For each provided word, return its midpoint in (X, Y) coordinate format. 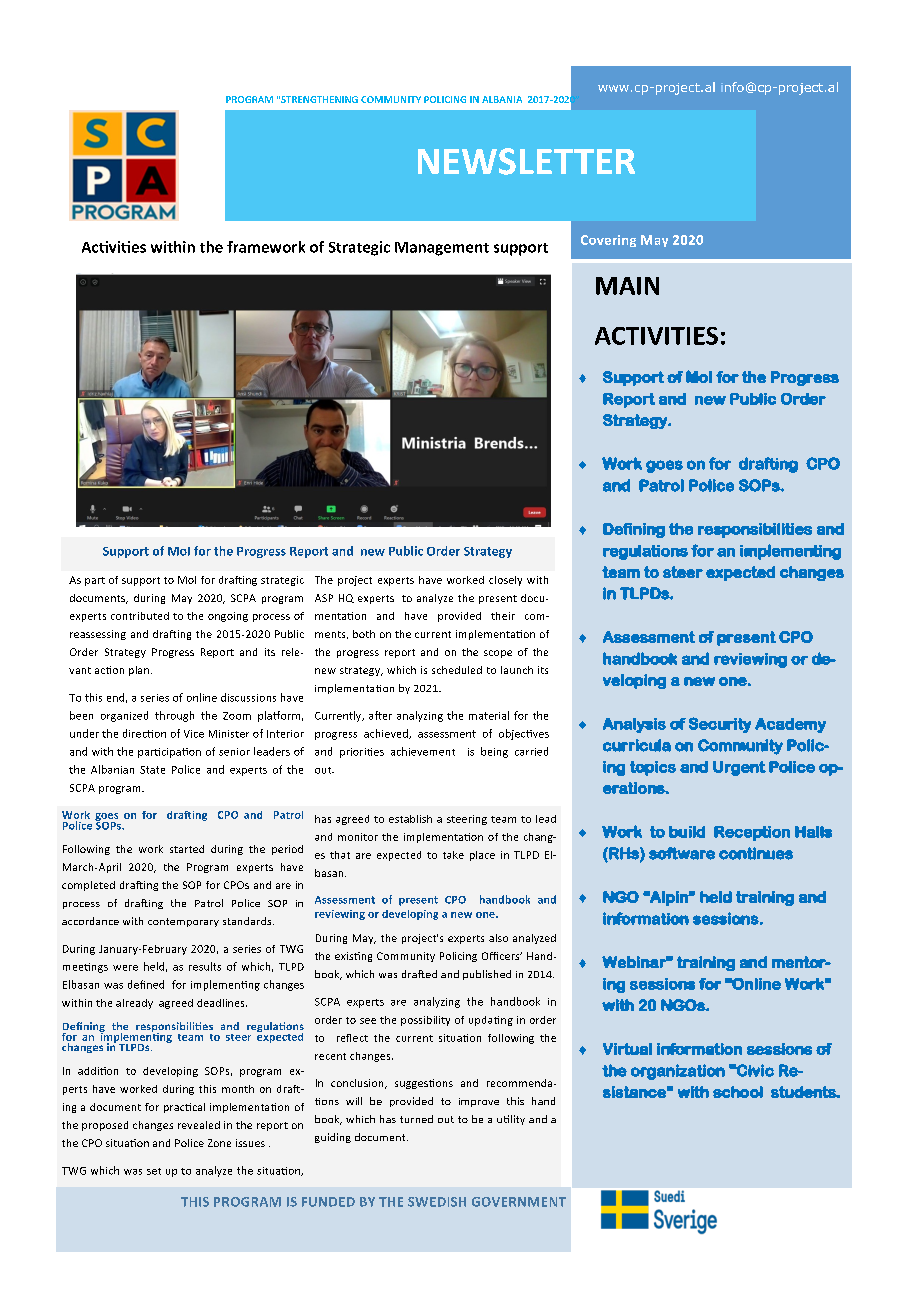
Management (442, 249)
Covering (608, 241)
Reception (752, 833)
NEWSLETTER (526, 161)
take (453, 855)
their (503, 616)
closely (505, 581)
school (738, 1092)
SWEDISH (437, 1202)
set (154, 1171)
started (187, 849)
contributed (140, 616)
